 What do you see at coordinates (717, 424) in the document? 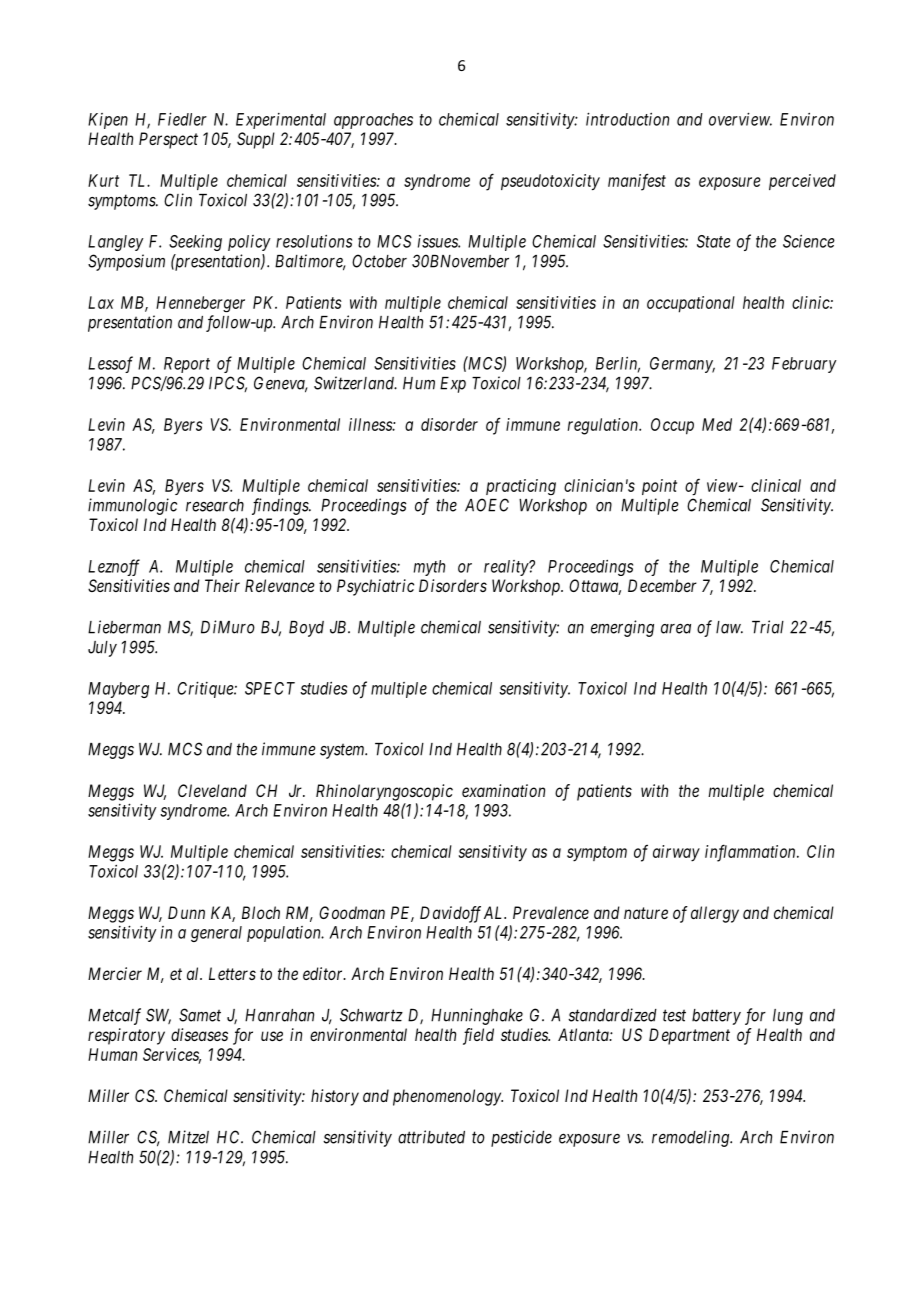
I see `Med` at bounding box center [717, 424].
